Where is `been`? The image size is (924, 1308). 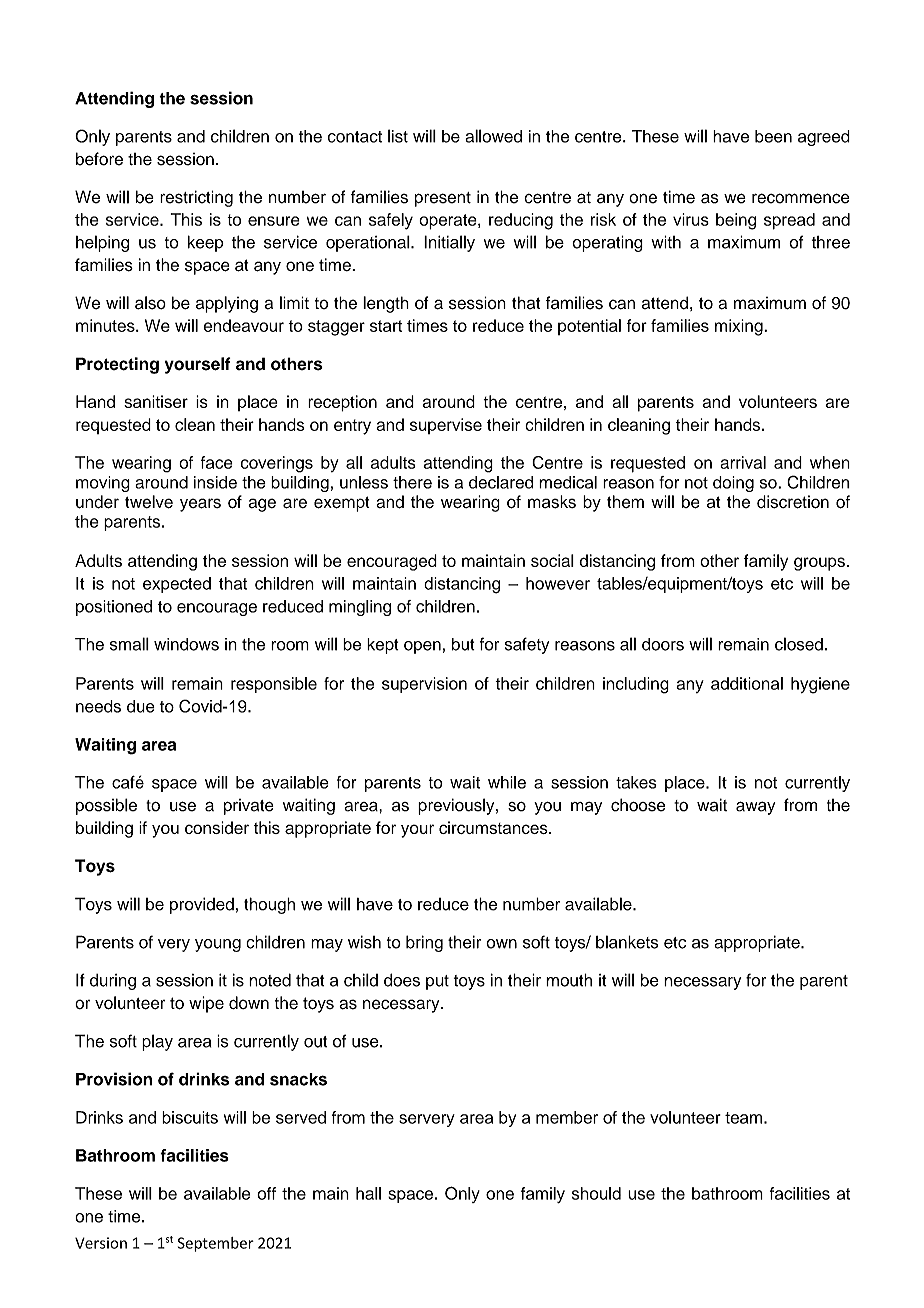 been is located at coordinates (773, 136).
